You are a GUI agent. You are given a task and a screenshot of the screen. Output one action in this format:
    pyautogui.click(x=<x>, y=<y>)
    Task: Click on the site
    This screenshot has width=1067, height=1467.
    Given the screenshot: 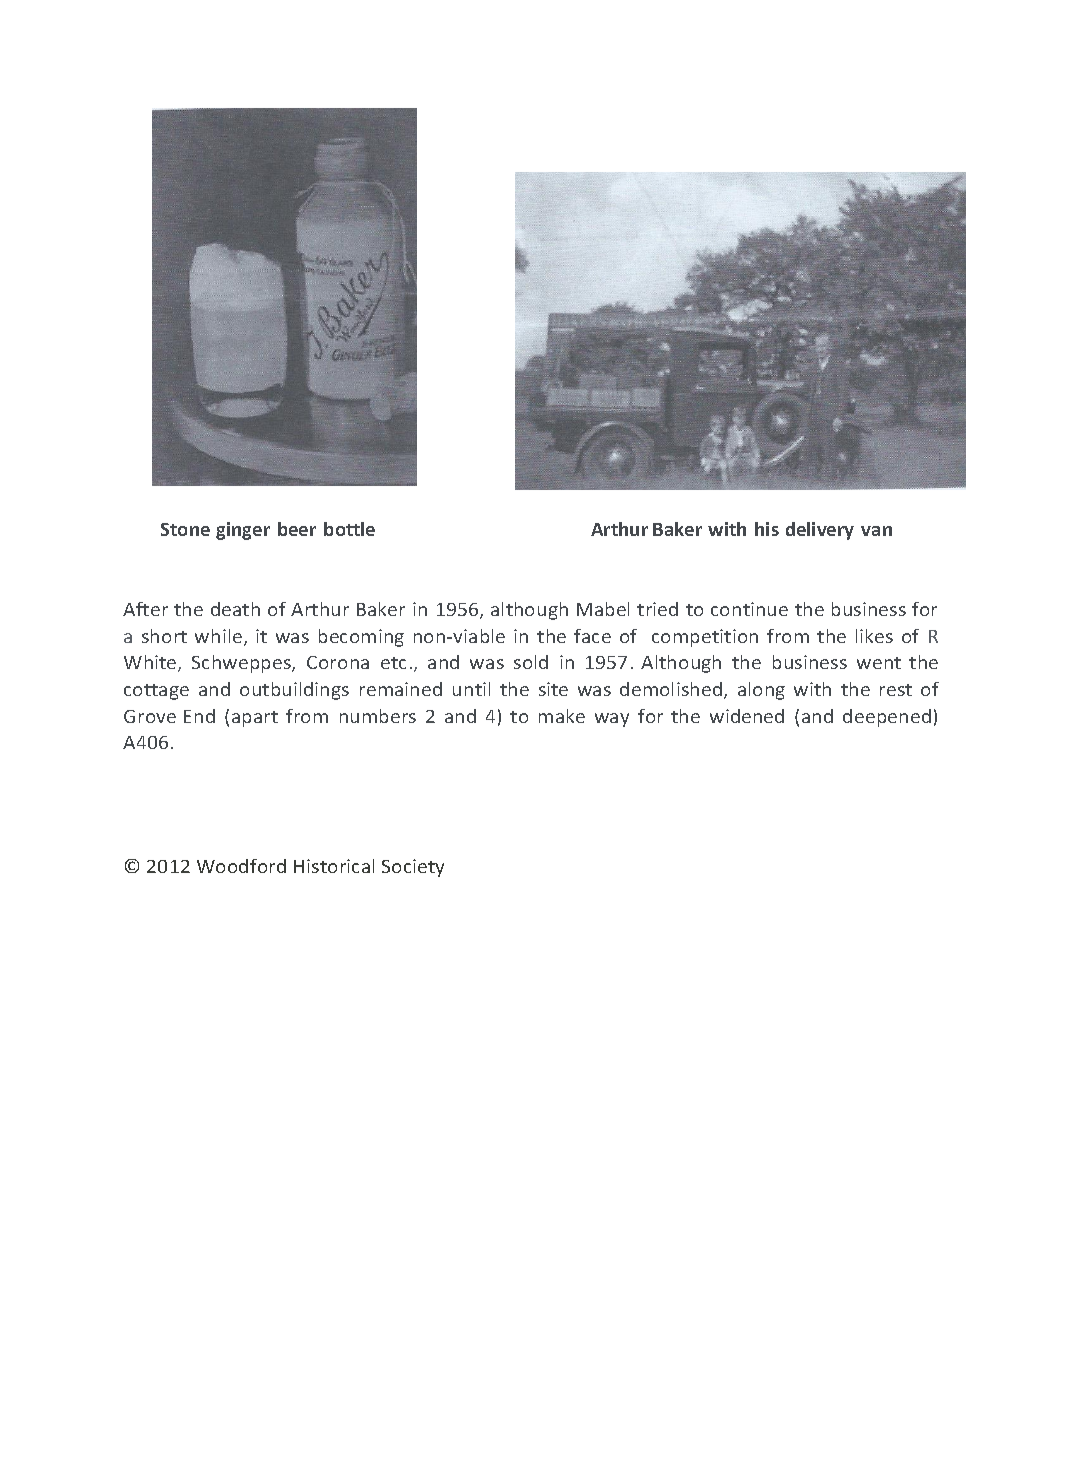 What is the action you would take?
    pyautogui.click(x=553, y=689)
